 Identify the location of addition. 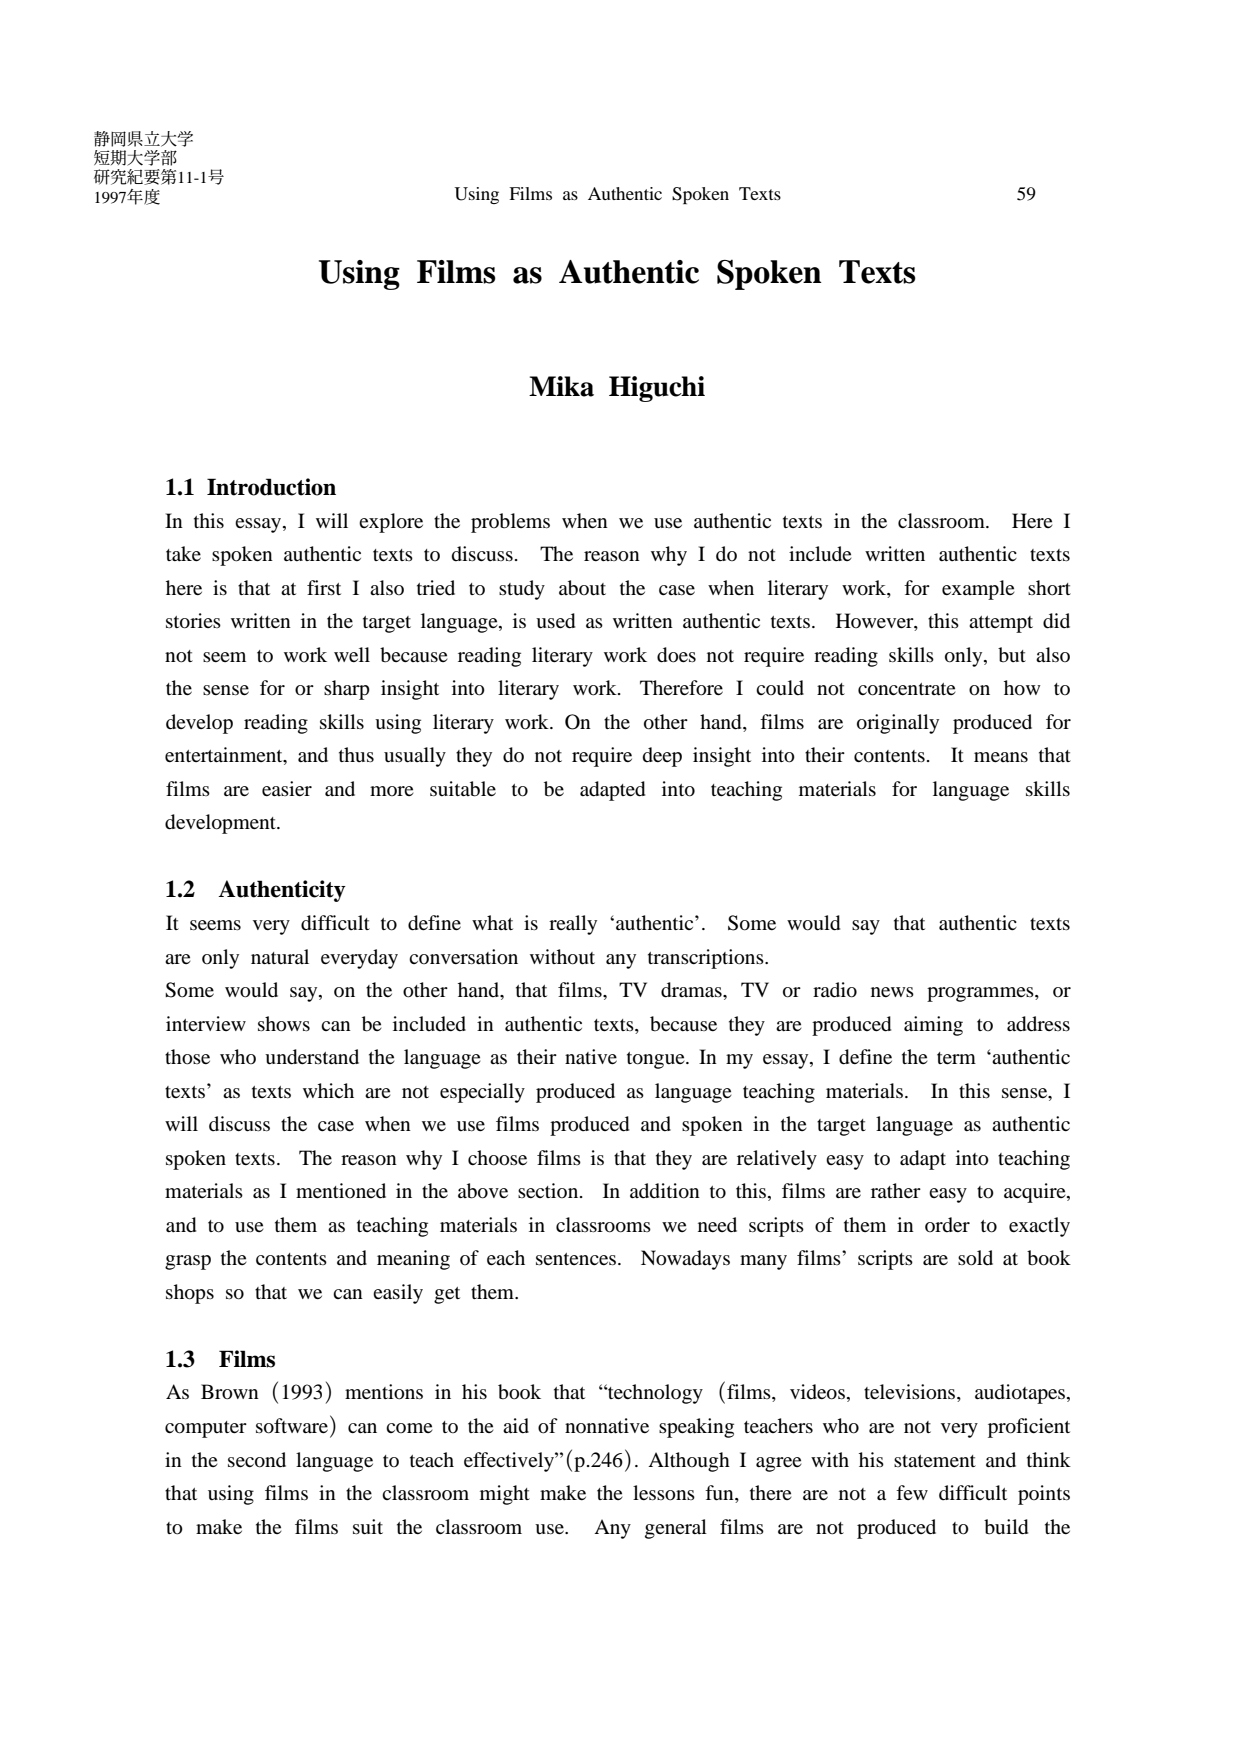
(665, 1191).
